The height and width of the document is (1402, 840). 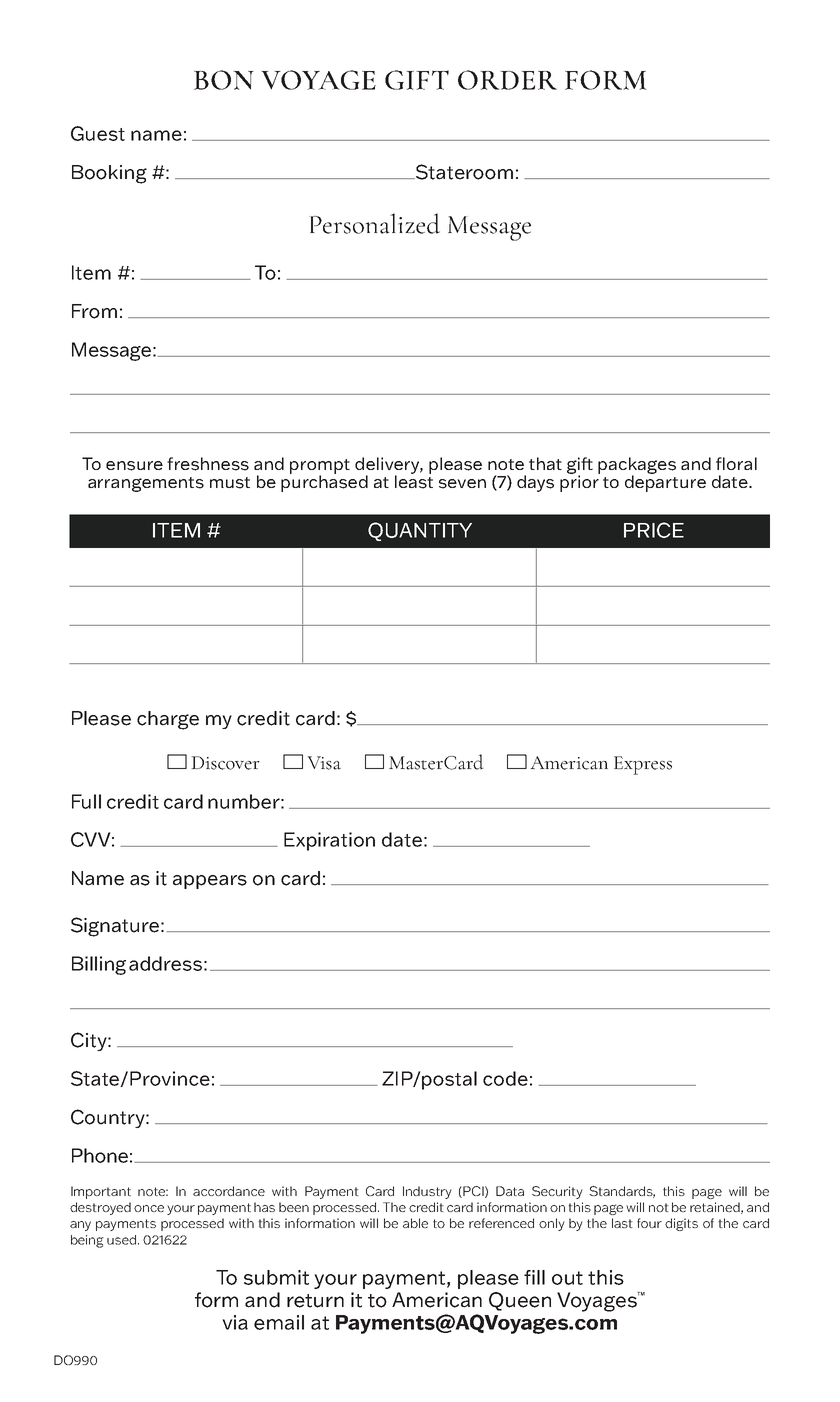 What do you see at coordinates (123, 1240) in the document?
I see `used` at bounding box center [123, 1240].
